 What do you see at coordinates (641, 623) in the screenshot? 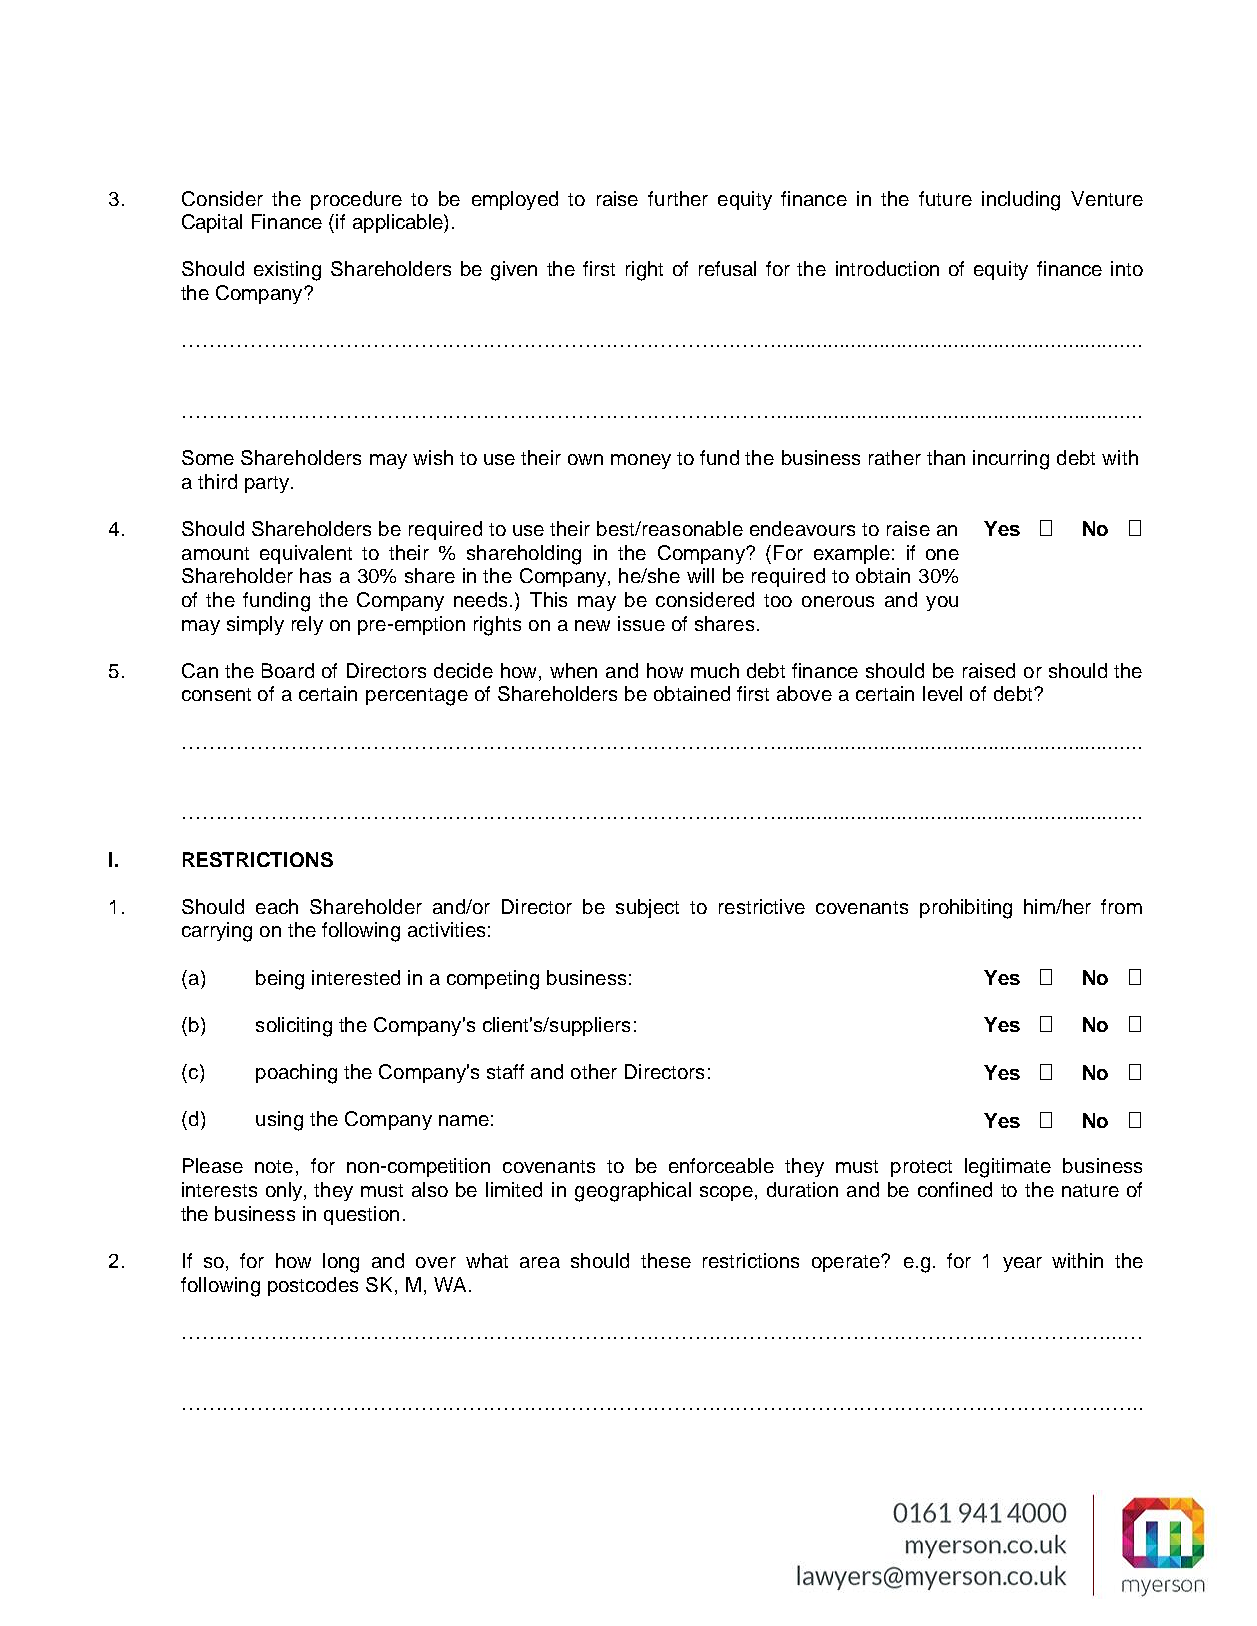
I see `issue` at bounding box center [641, 623].
